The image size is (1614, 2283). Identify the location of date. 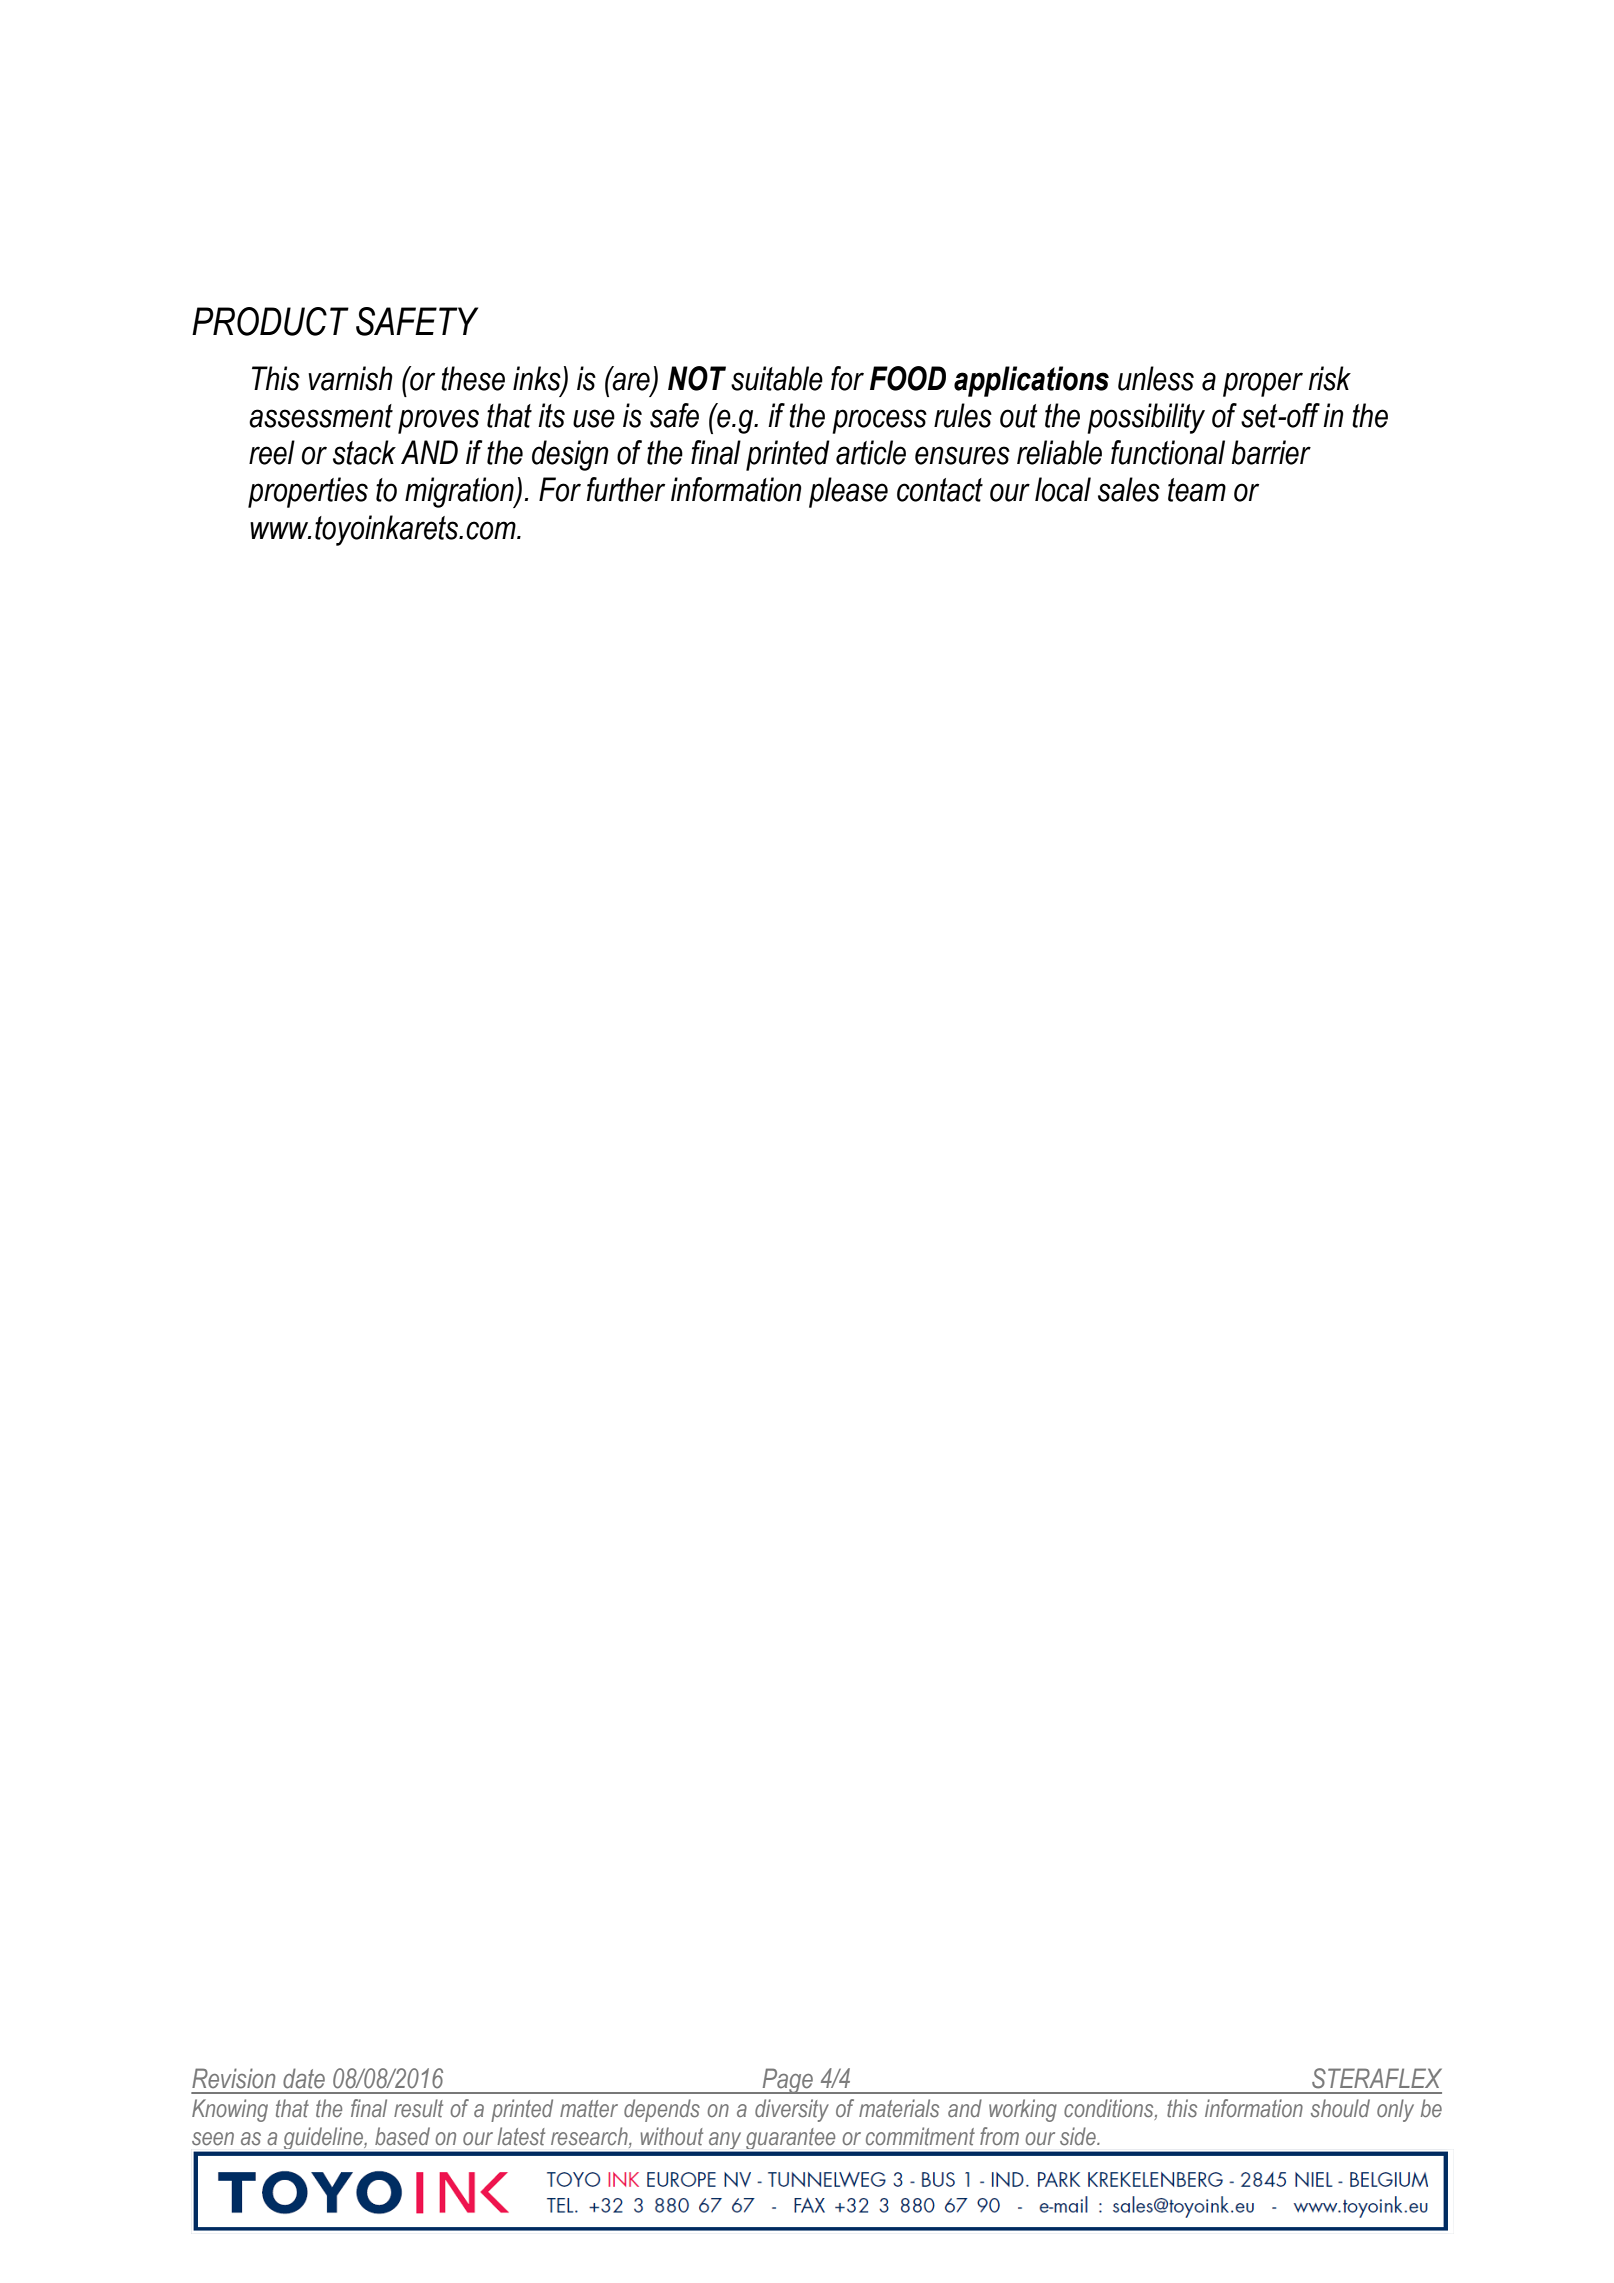
(304, 2078).
